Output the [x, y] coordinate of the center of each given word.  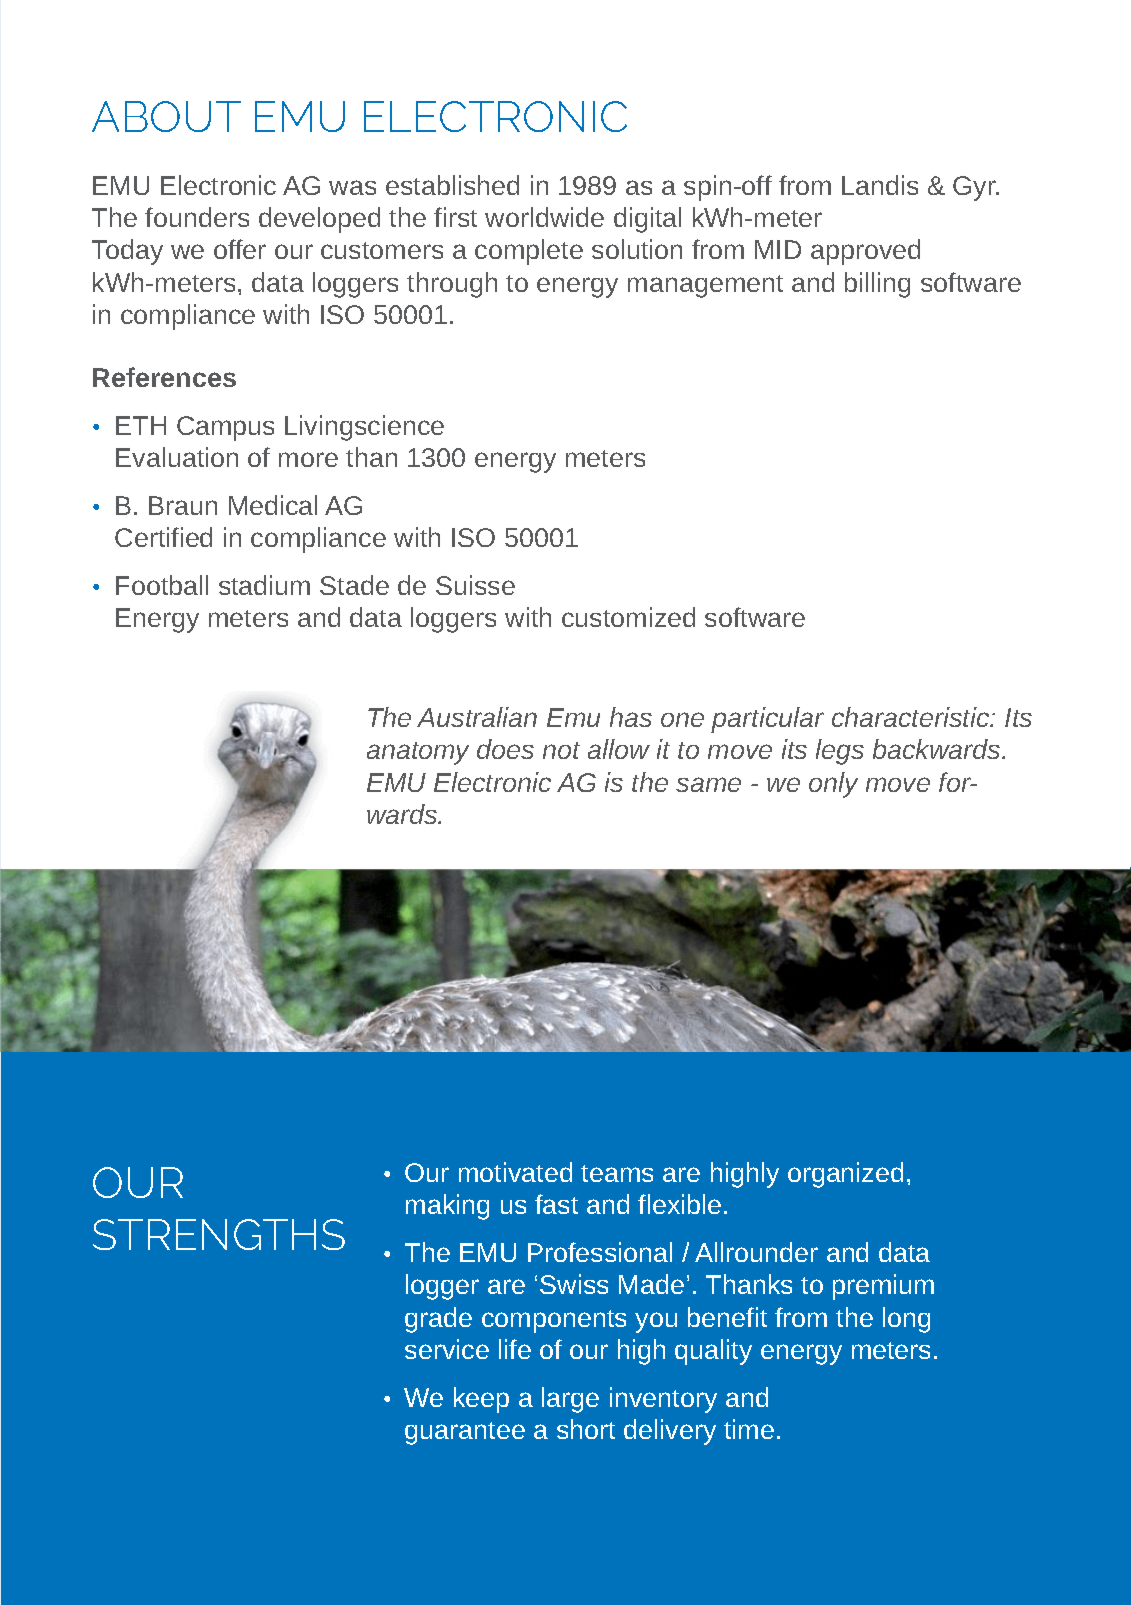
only [833, 785]
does [505, 749]
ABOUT [166, 116]
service [447, 1349]
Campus [225, 428]
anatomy [418, 753]
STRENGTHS [219, 1234]
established [452, 185]
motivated [515, 1172]
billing [877, 285]
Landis [880, 185]
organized [845, 1175]
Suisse [475, 585]
